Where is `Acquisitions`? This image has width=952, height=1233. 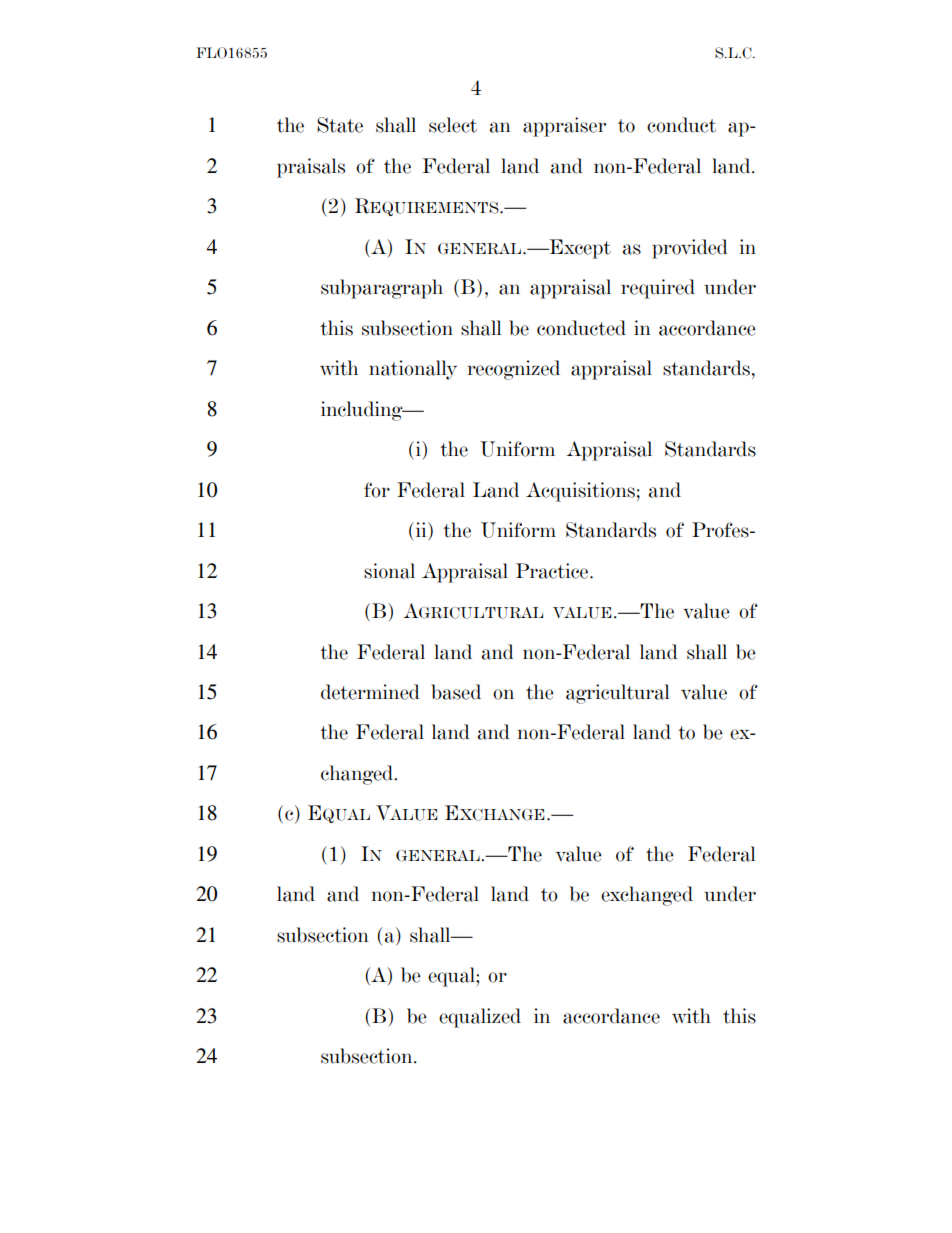
Acquisitions is located at coordinates (580, 492).
